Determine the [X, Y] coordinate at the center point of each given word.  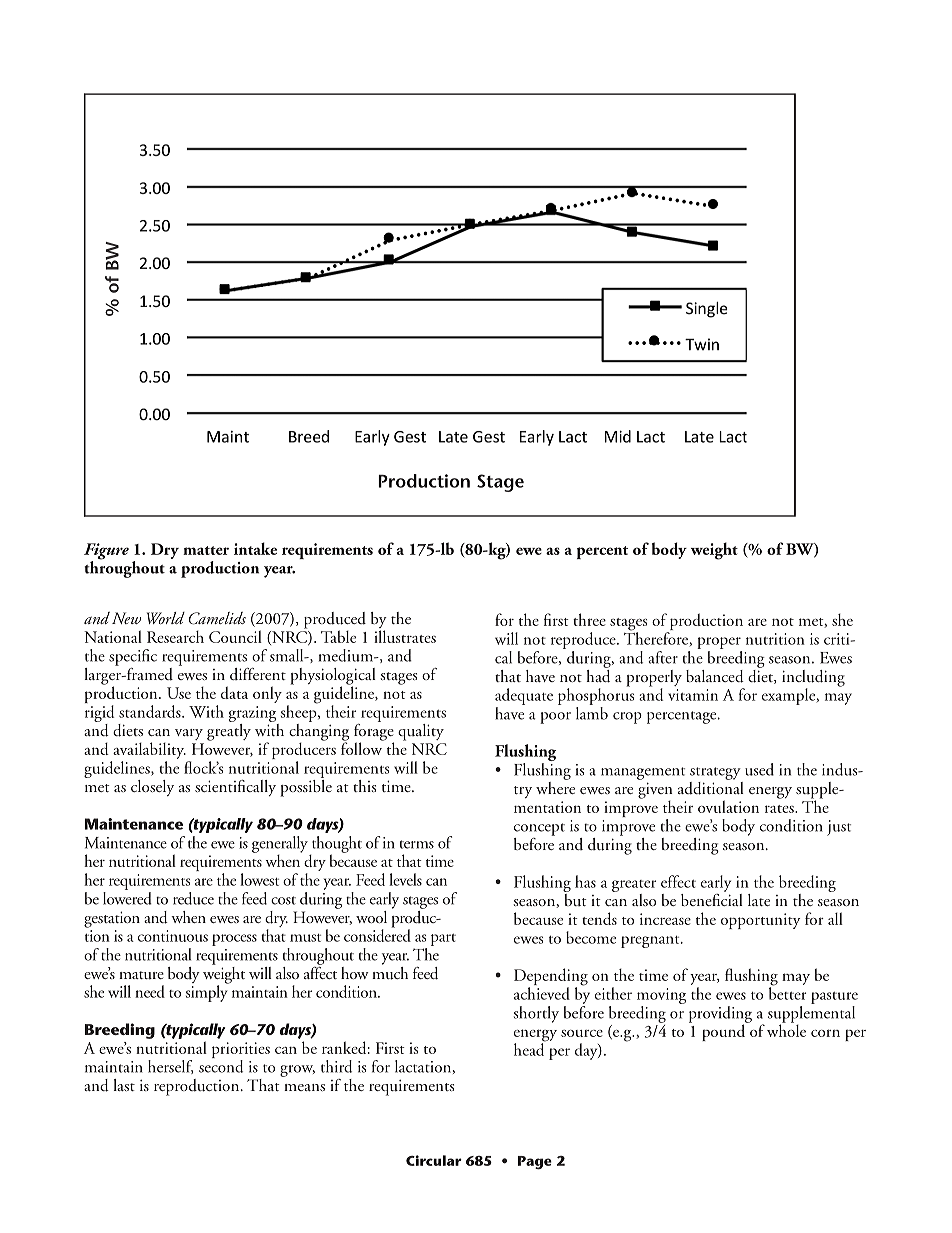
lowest [259, 879]
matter [206, 550]
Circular [434, 1160]
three [589, 619]
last [124, 1085]
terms [417, 844]
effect [678, 881]
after [663, 657]
